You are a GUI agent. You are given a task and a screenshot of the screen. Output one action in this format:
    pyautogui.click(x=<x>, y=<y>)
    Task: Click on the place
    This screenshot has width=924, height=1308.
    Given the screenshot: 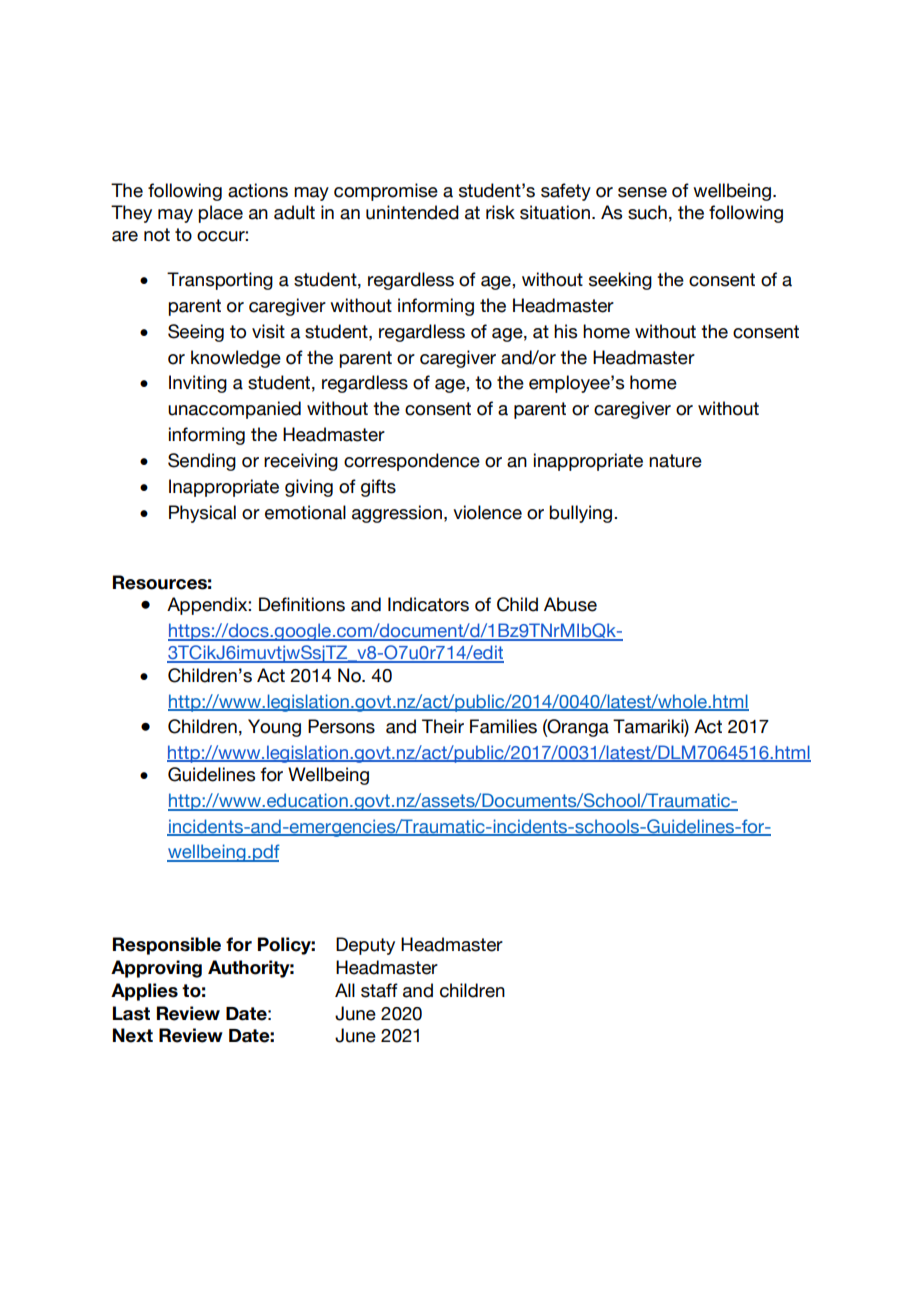 What is the action you would take?
    pyautogui.click(x=220, y=214)
